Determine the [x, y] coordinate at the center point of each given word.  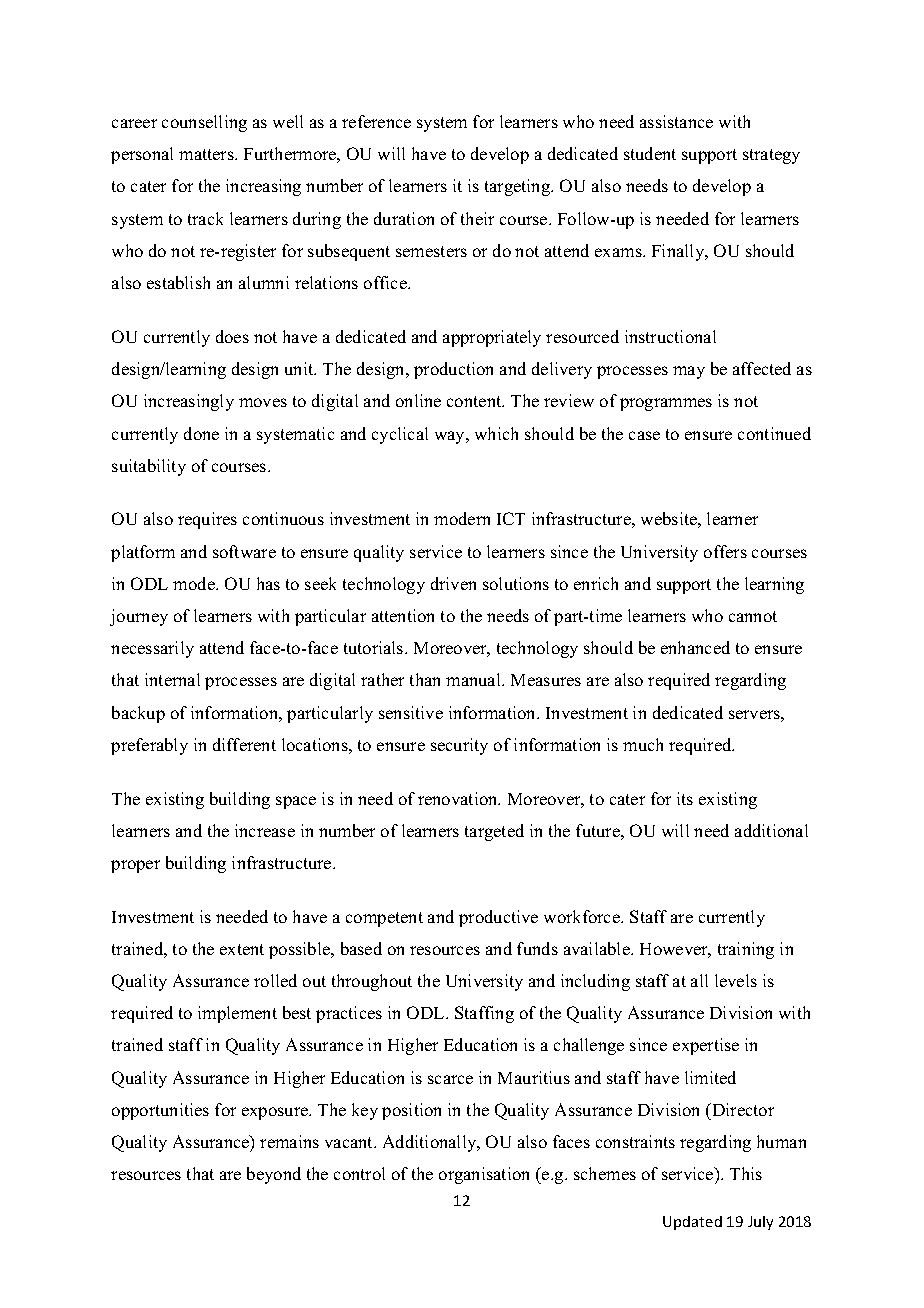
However [675, 950]
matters [207, 154]
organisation [484, 1175]
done [201, 433]
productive [498, 918]
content [475, 401]
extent [242, 949]
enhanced [695, 647]
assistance [676, 121]
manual [475, 679]
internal [172, 679]
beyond [274, 1175]
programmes [666, 404]
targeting [519, 187]
